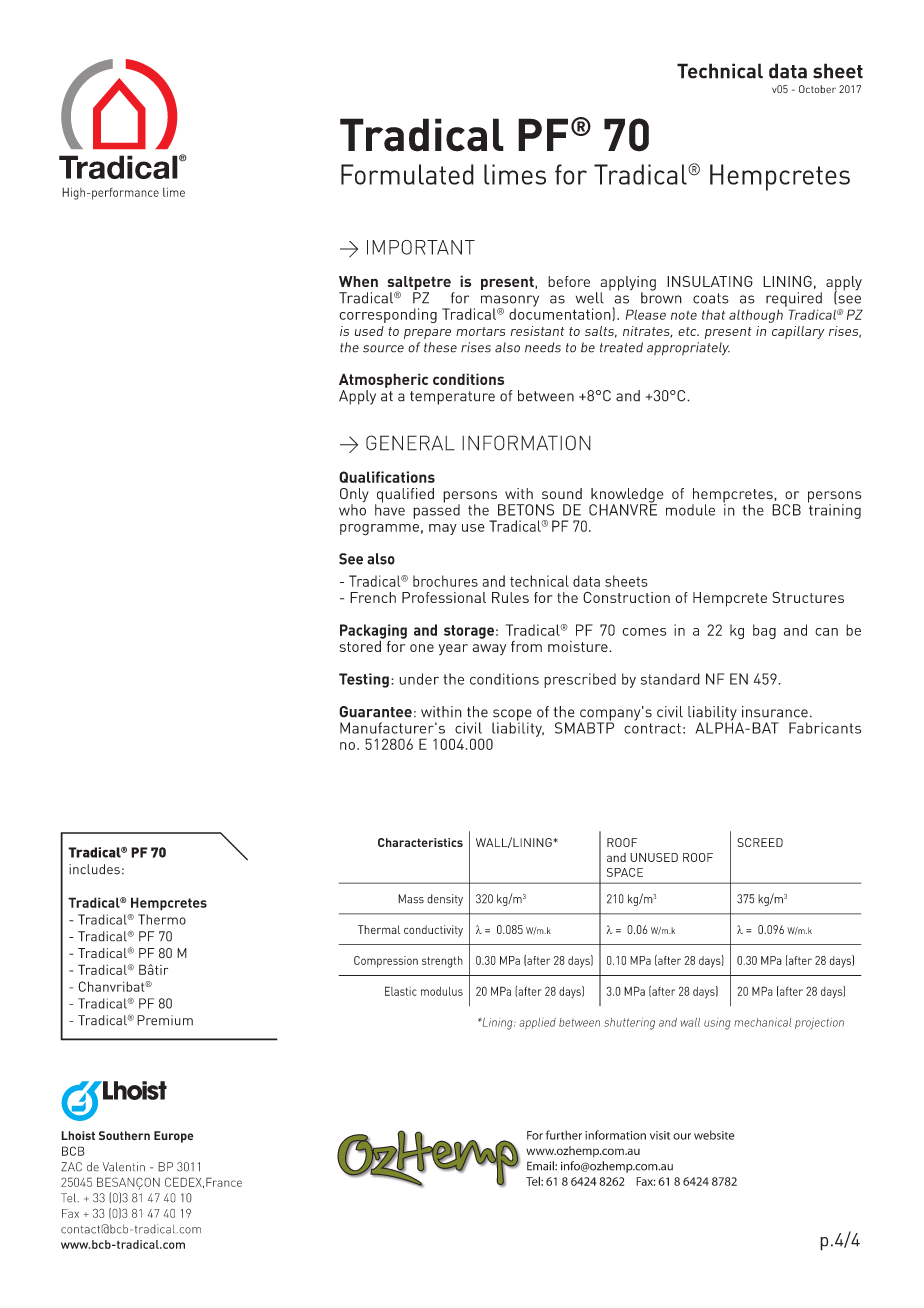 The width and height of the screenshot is (924, 1308). What do you see at coordinates (541, 1166) in the screenshot?
I see `Email` at bounding box center [541, 1166].
